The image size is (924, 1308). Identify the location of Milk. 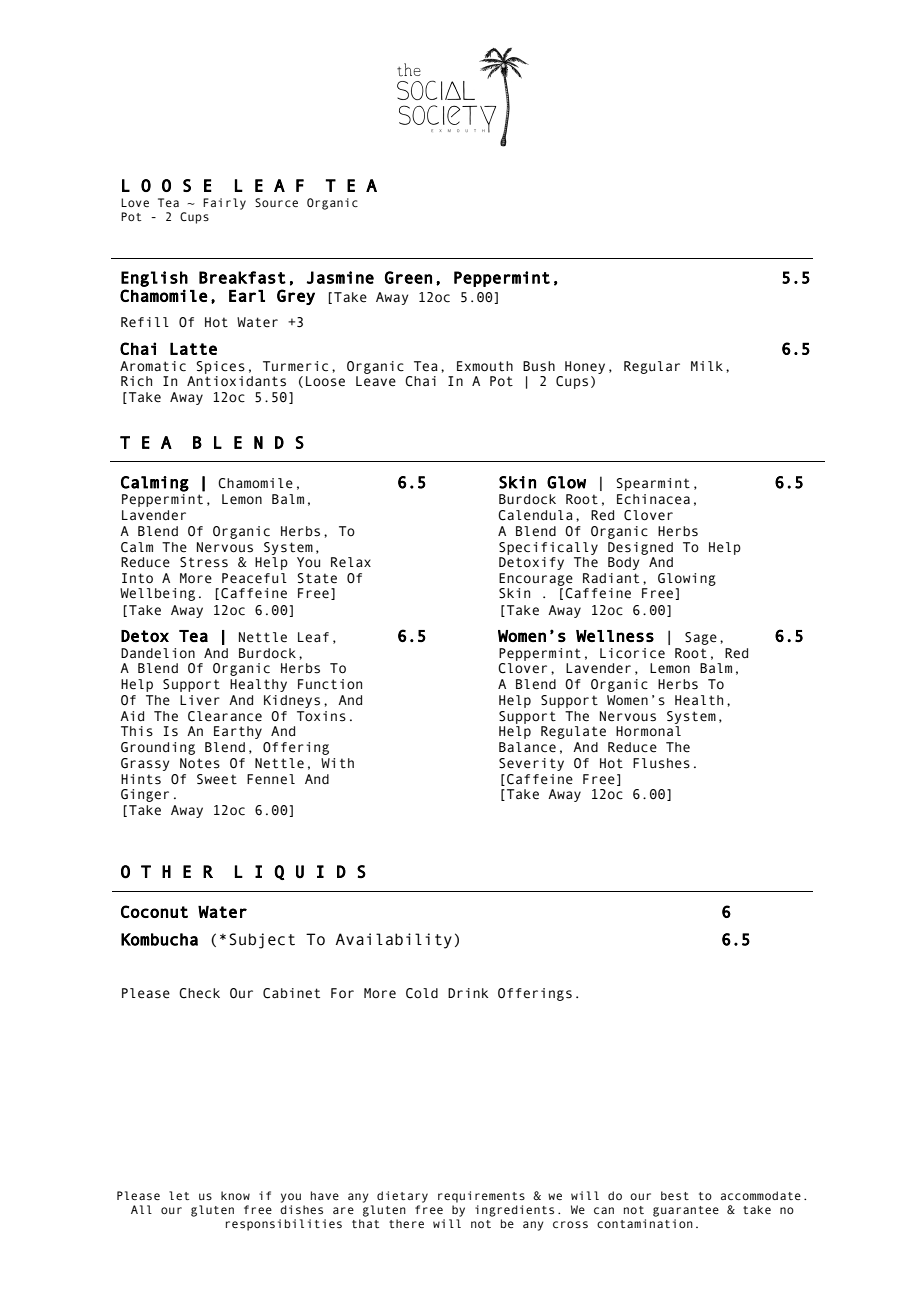
(707, 366).
